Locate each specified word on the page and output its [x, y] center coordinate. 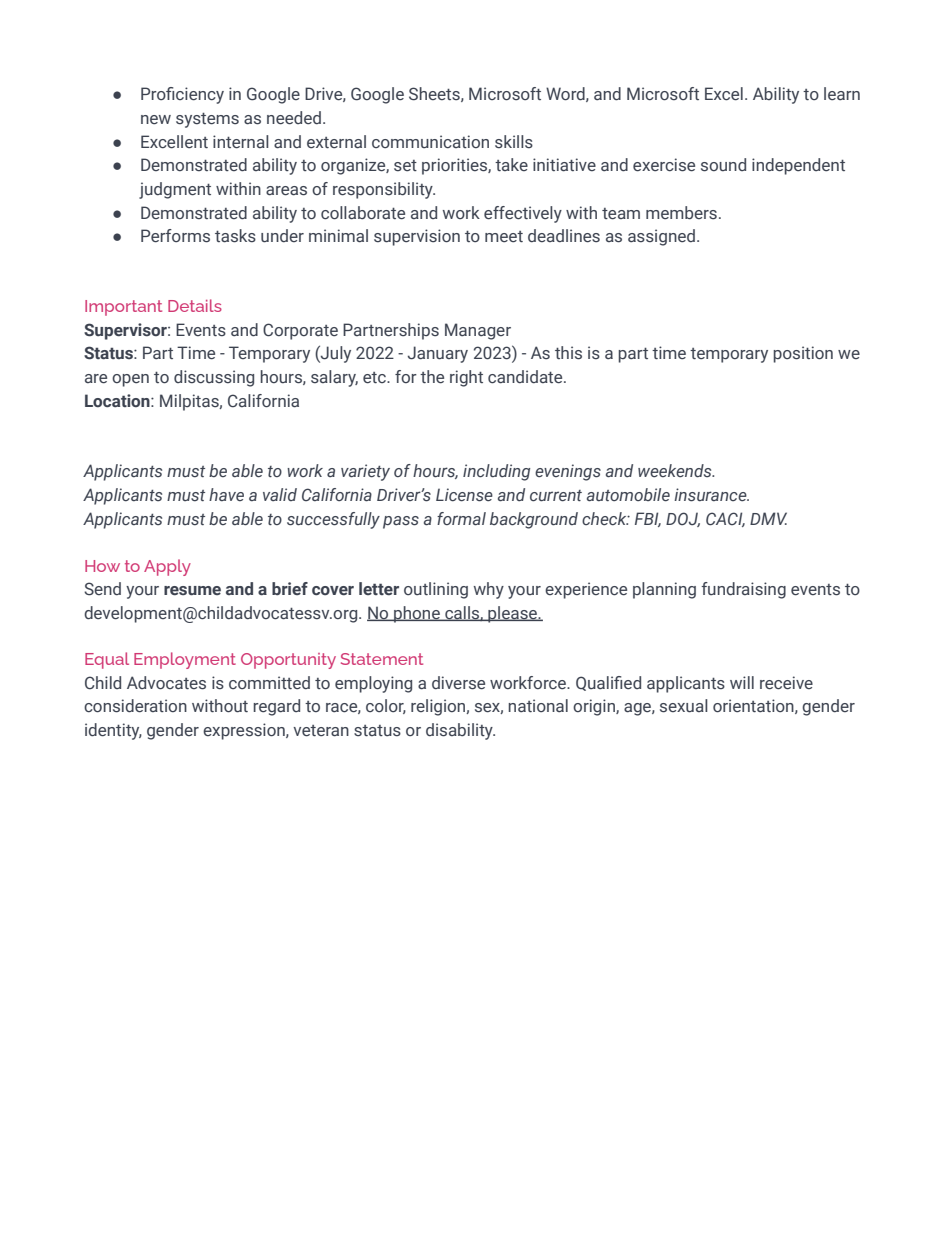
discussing [214, 378]
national [538, 705]
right [466, 378]
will [742, 682]
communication [430, 141]
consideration [135, 706]
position [803, 354]
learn [842, 93]
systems [207, 120]
